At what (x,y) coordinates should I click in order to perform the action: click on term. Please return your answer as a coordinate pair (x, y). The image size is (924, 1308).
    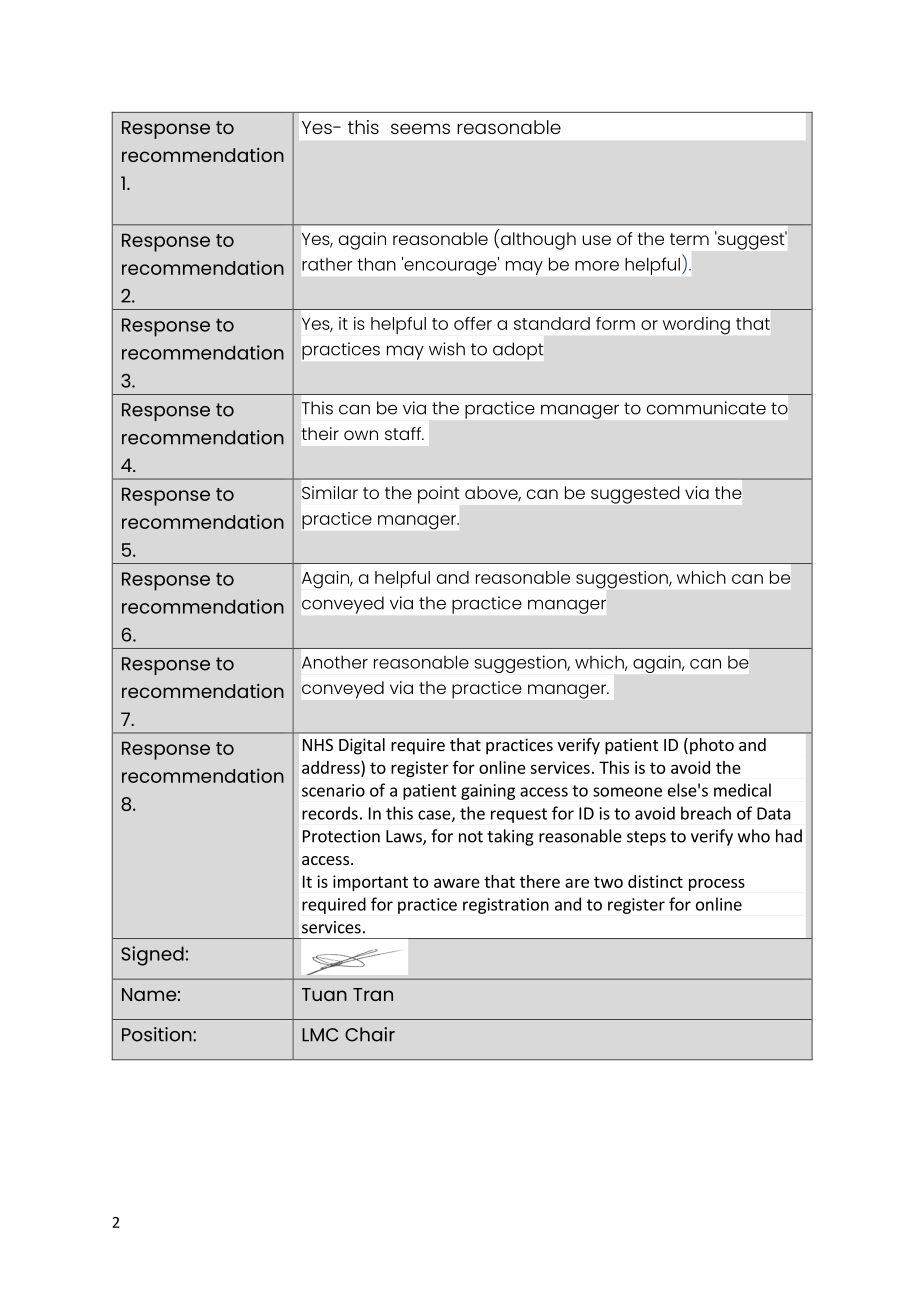
    Looking at the image, I should click on (689, 239).
